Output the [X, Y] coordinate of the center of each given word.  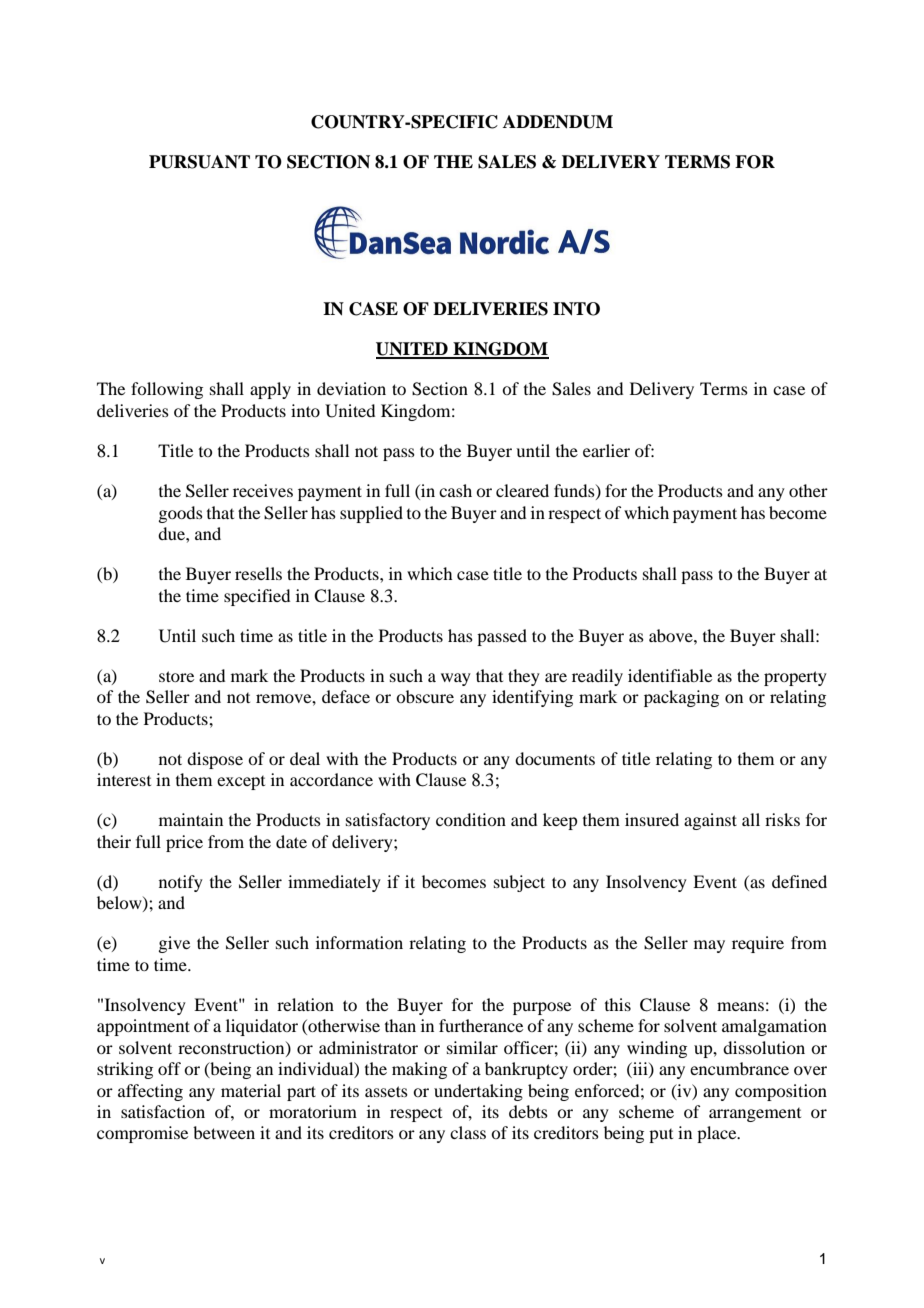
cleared [522, 490]
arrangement [755, 1115]
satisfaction [163, 1111]
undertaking [478, 1092]
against [710, 821]
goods [180, 514]
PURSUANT [199, 162]
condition [471, 819]
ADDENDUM [558, 122]
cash [455, 490]
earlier [606, 450]
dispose [215, 760]
